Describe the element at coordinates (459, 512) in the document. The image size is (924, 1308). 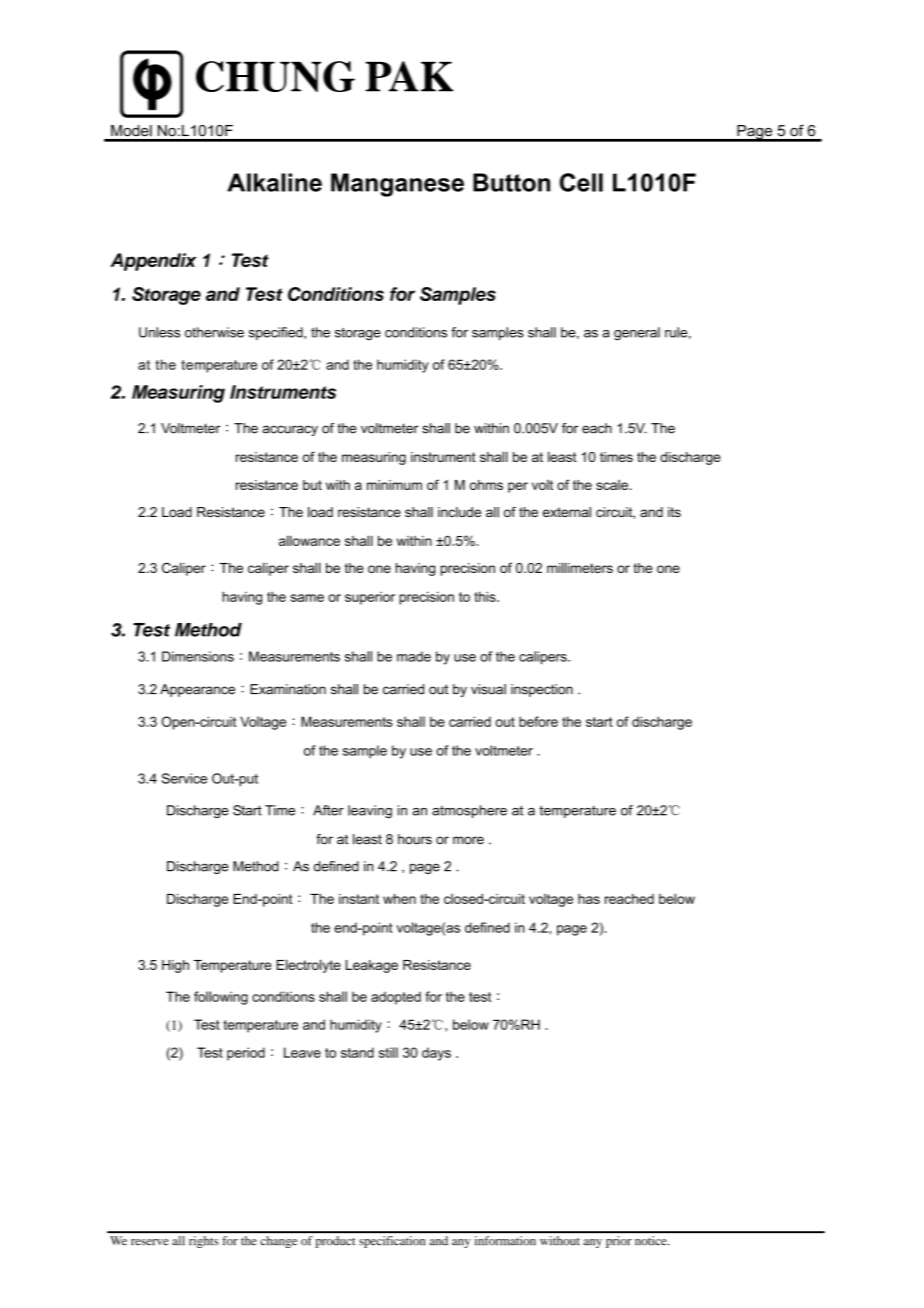
I see `include` at that location.
